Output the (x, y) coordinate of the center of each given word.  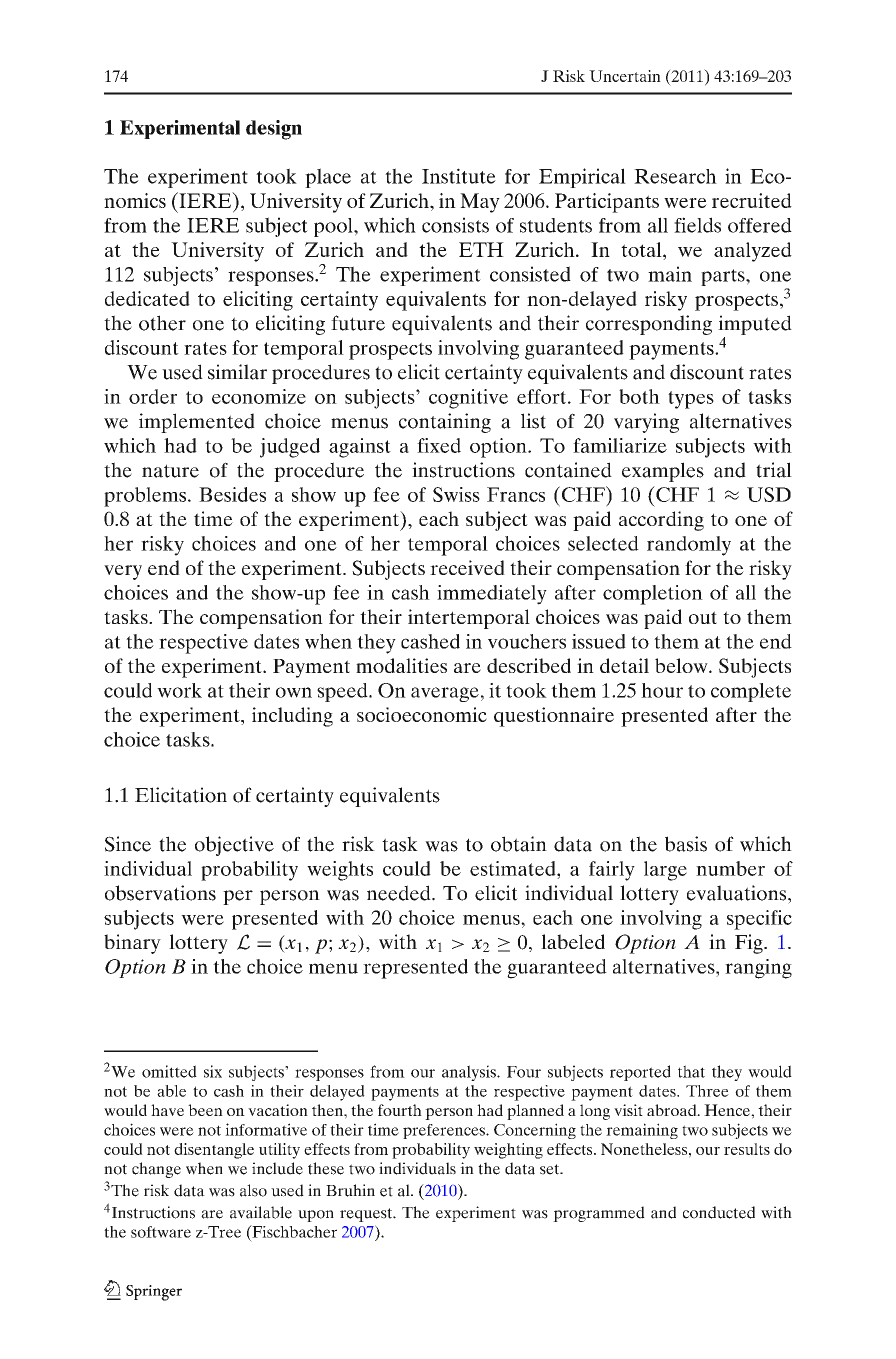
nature (170, 471)
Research (675, 176)
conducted (719, 1212)
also (253, 1190)
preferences (445, 1131)
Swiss (456, 494)
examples (663, 472)
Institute (459, 176)
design (274, 130)
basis (686, 844)
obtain (519, 844)
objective (234, 846)
